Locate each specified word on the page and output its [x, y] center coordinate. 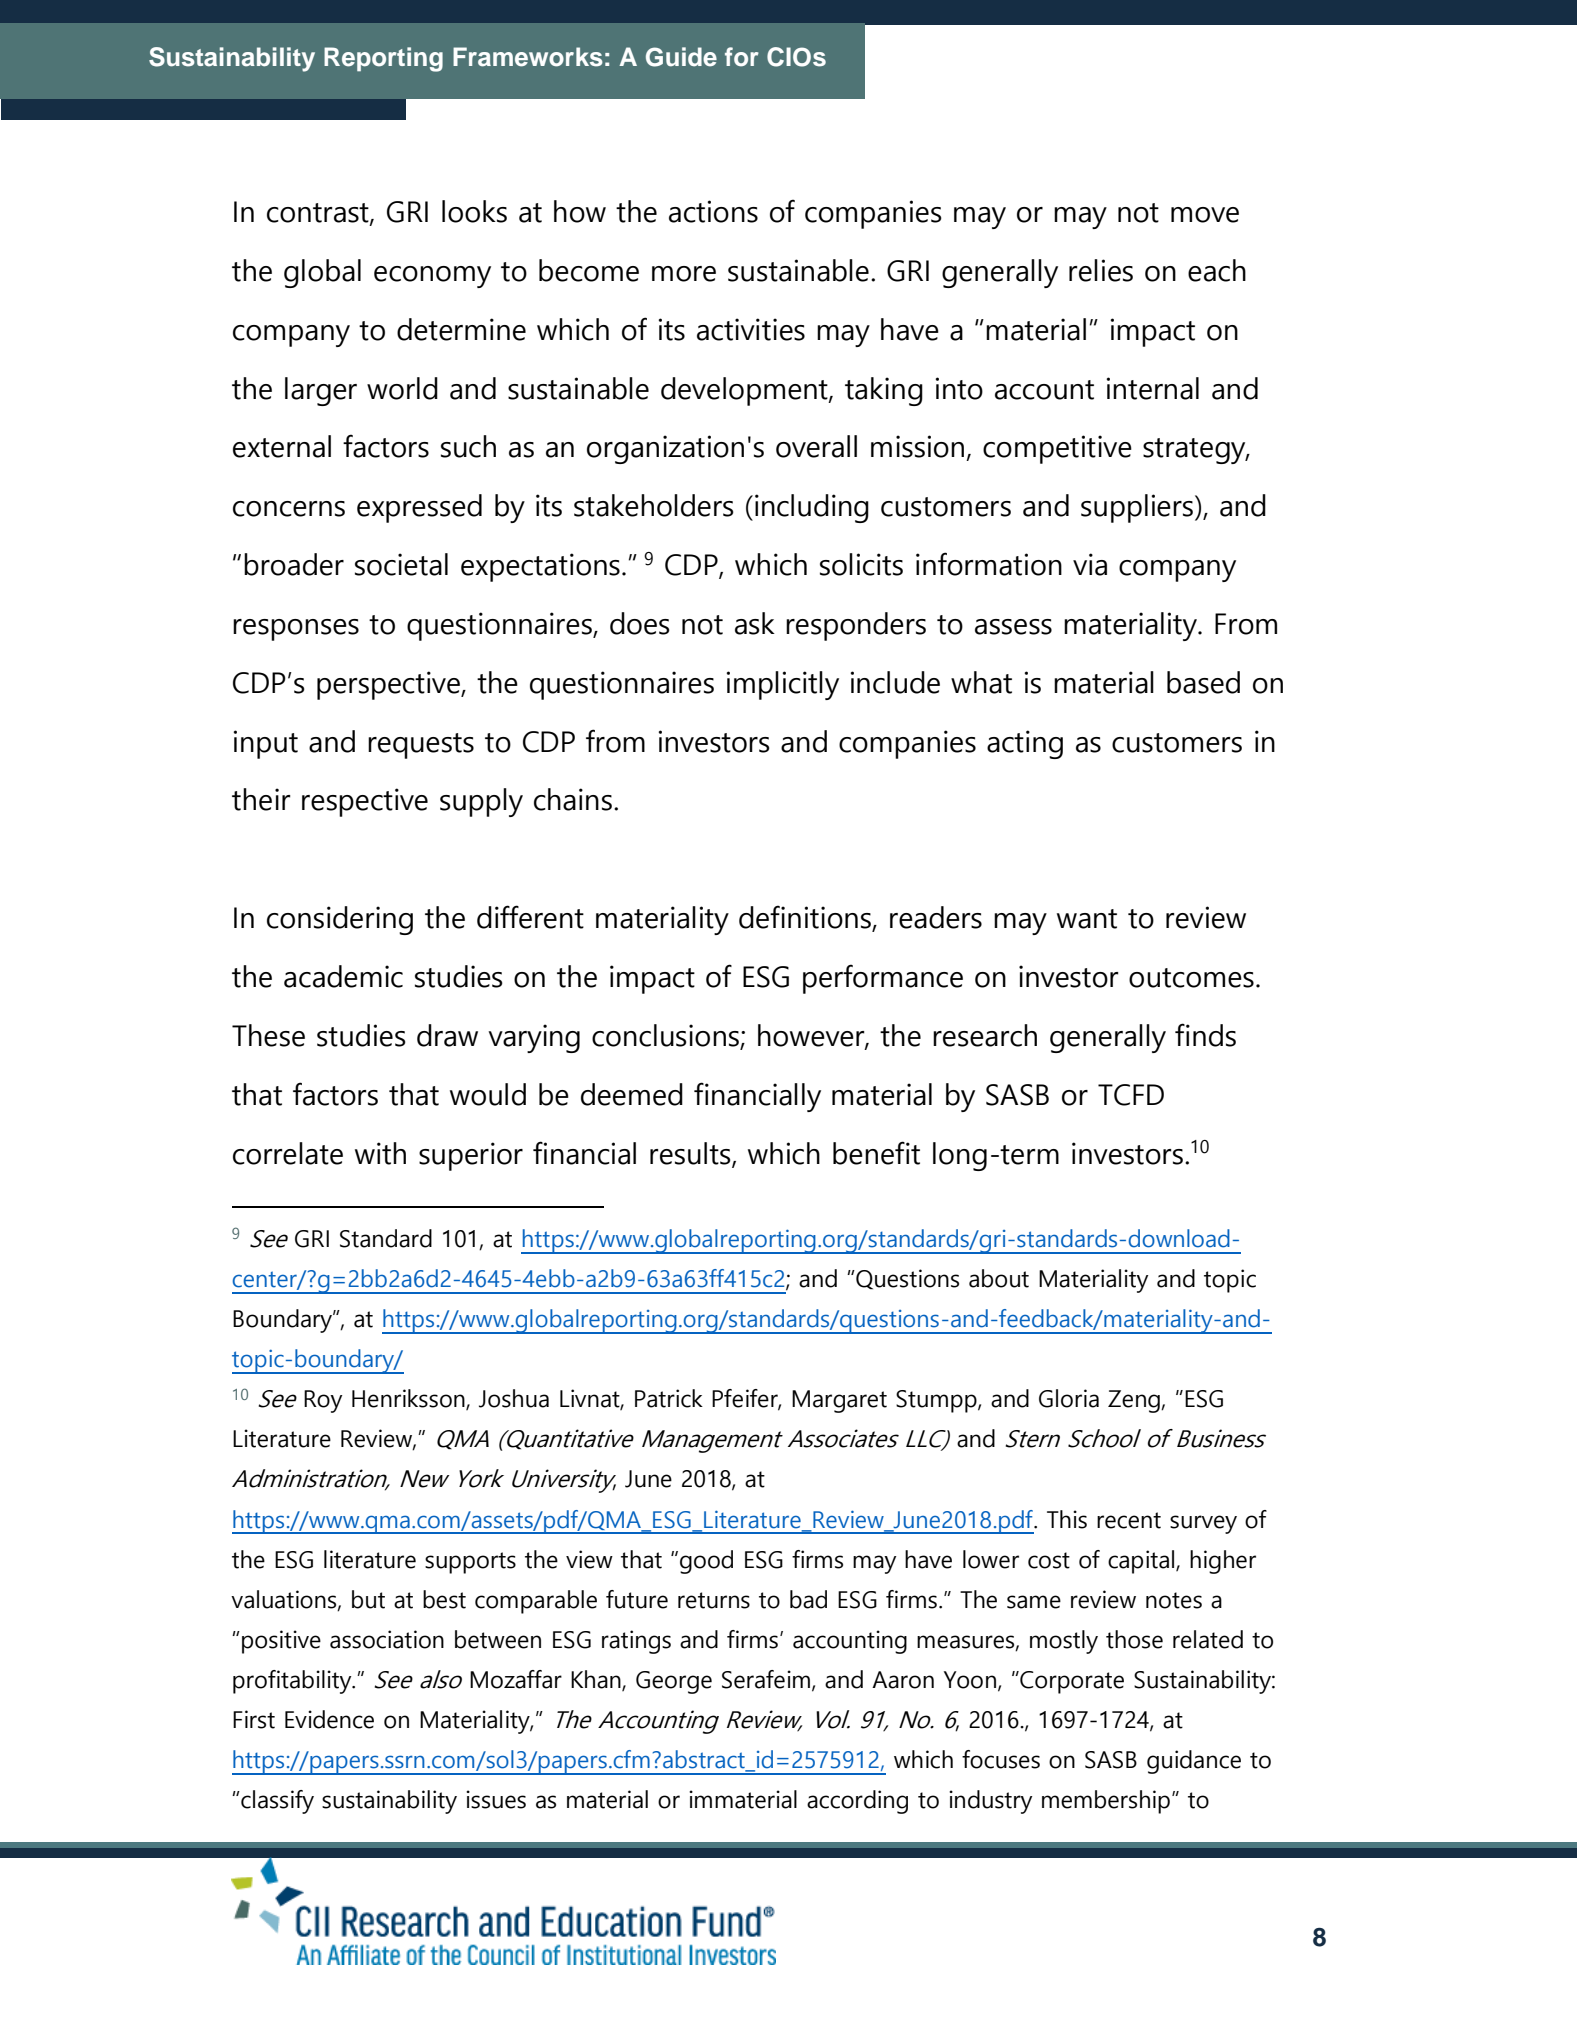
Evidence [329, 1719]
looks [474, 211]
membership [1107, 1802]
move [1205, 215]
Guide [681, 57]
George [674, 1682]
